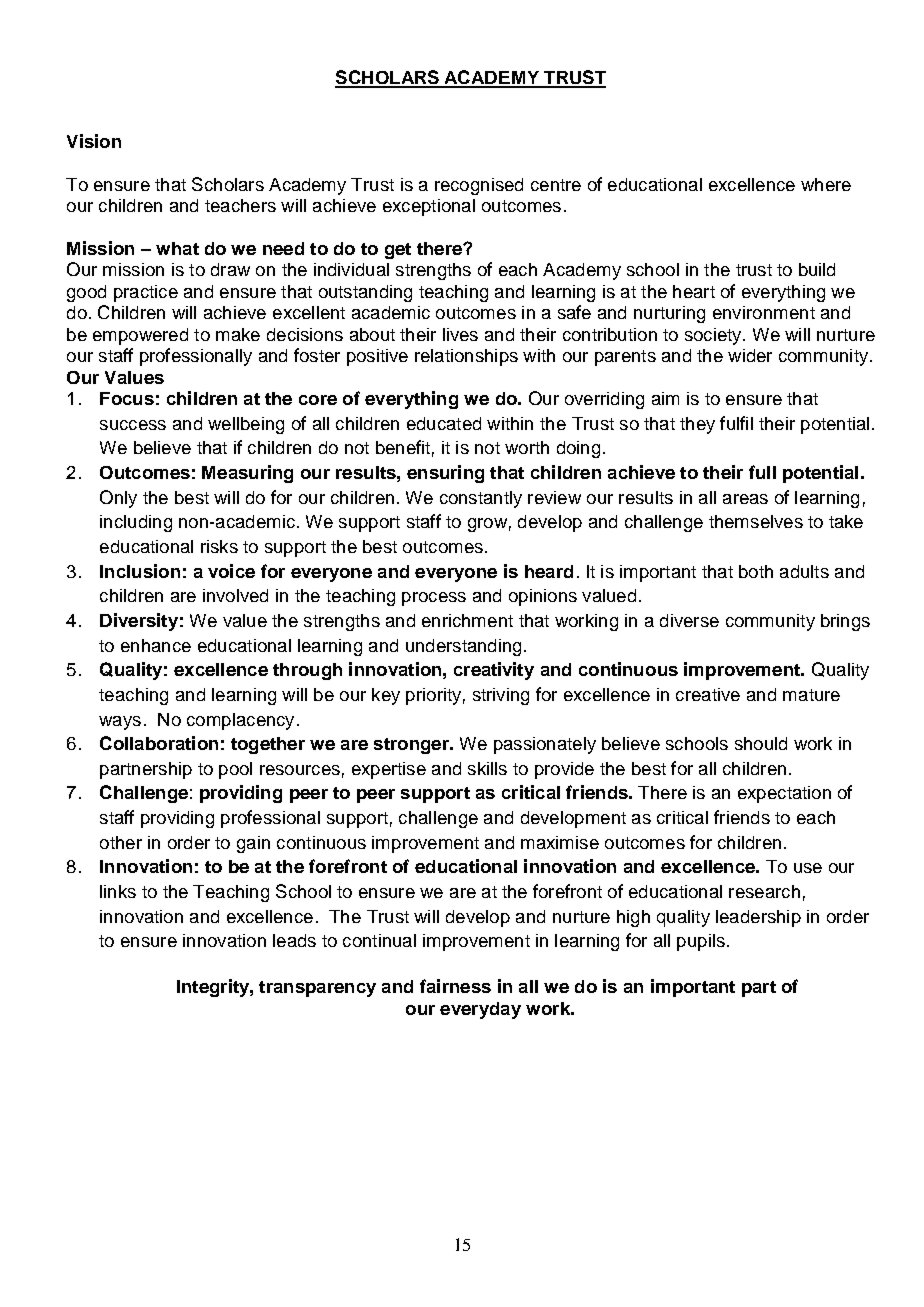 The width and height of the document is (924, 1307). What do you see at coordinates (479, 186) in the document?
I see `recognised` at bounding box center [479, 186].
